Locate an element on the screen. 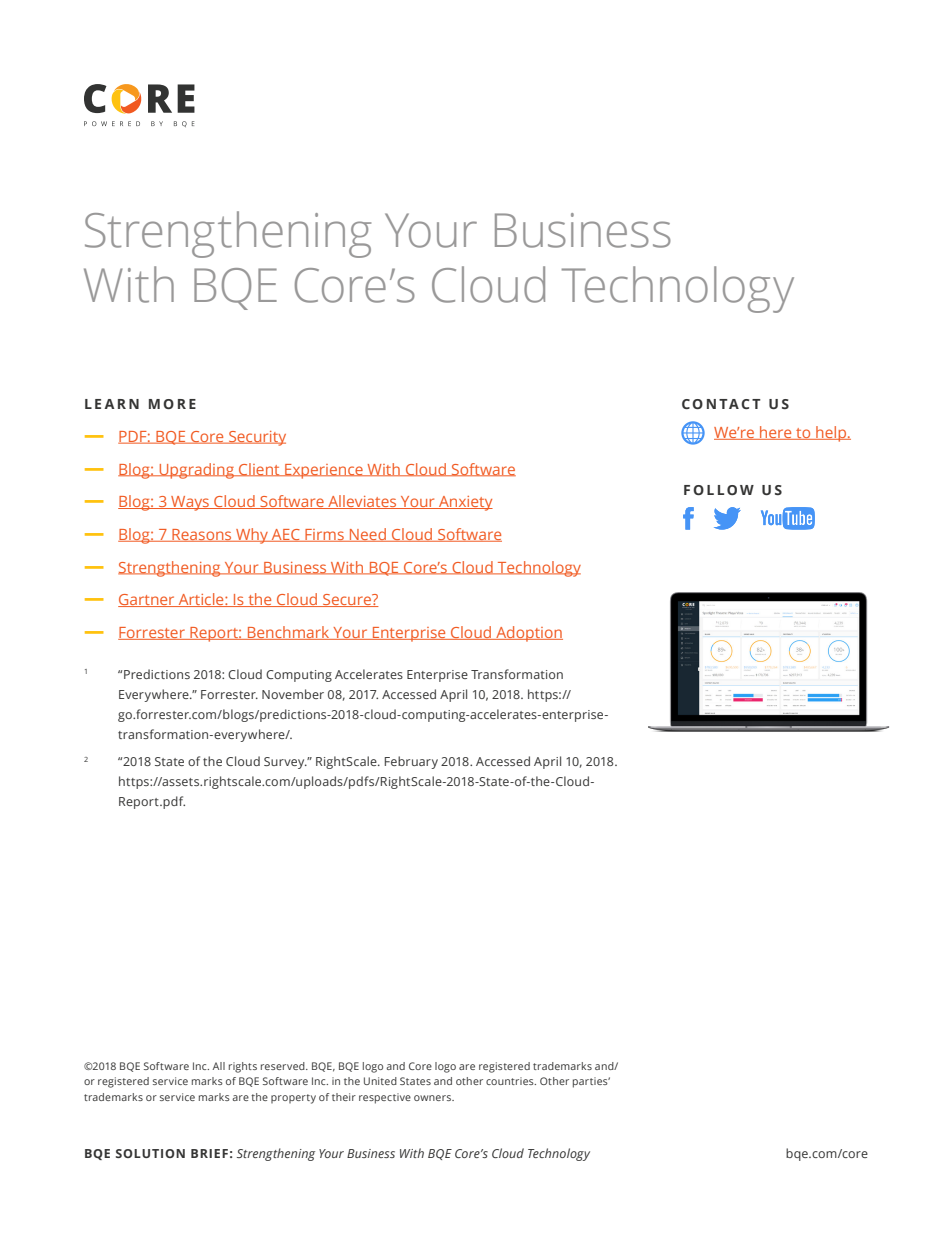 This screenshot has height=1233, width=952. FOLLOW is located at coordinates (719, 490).
